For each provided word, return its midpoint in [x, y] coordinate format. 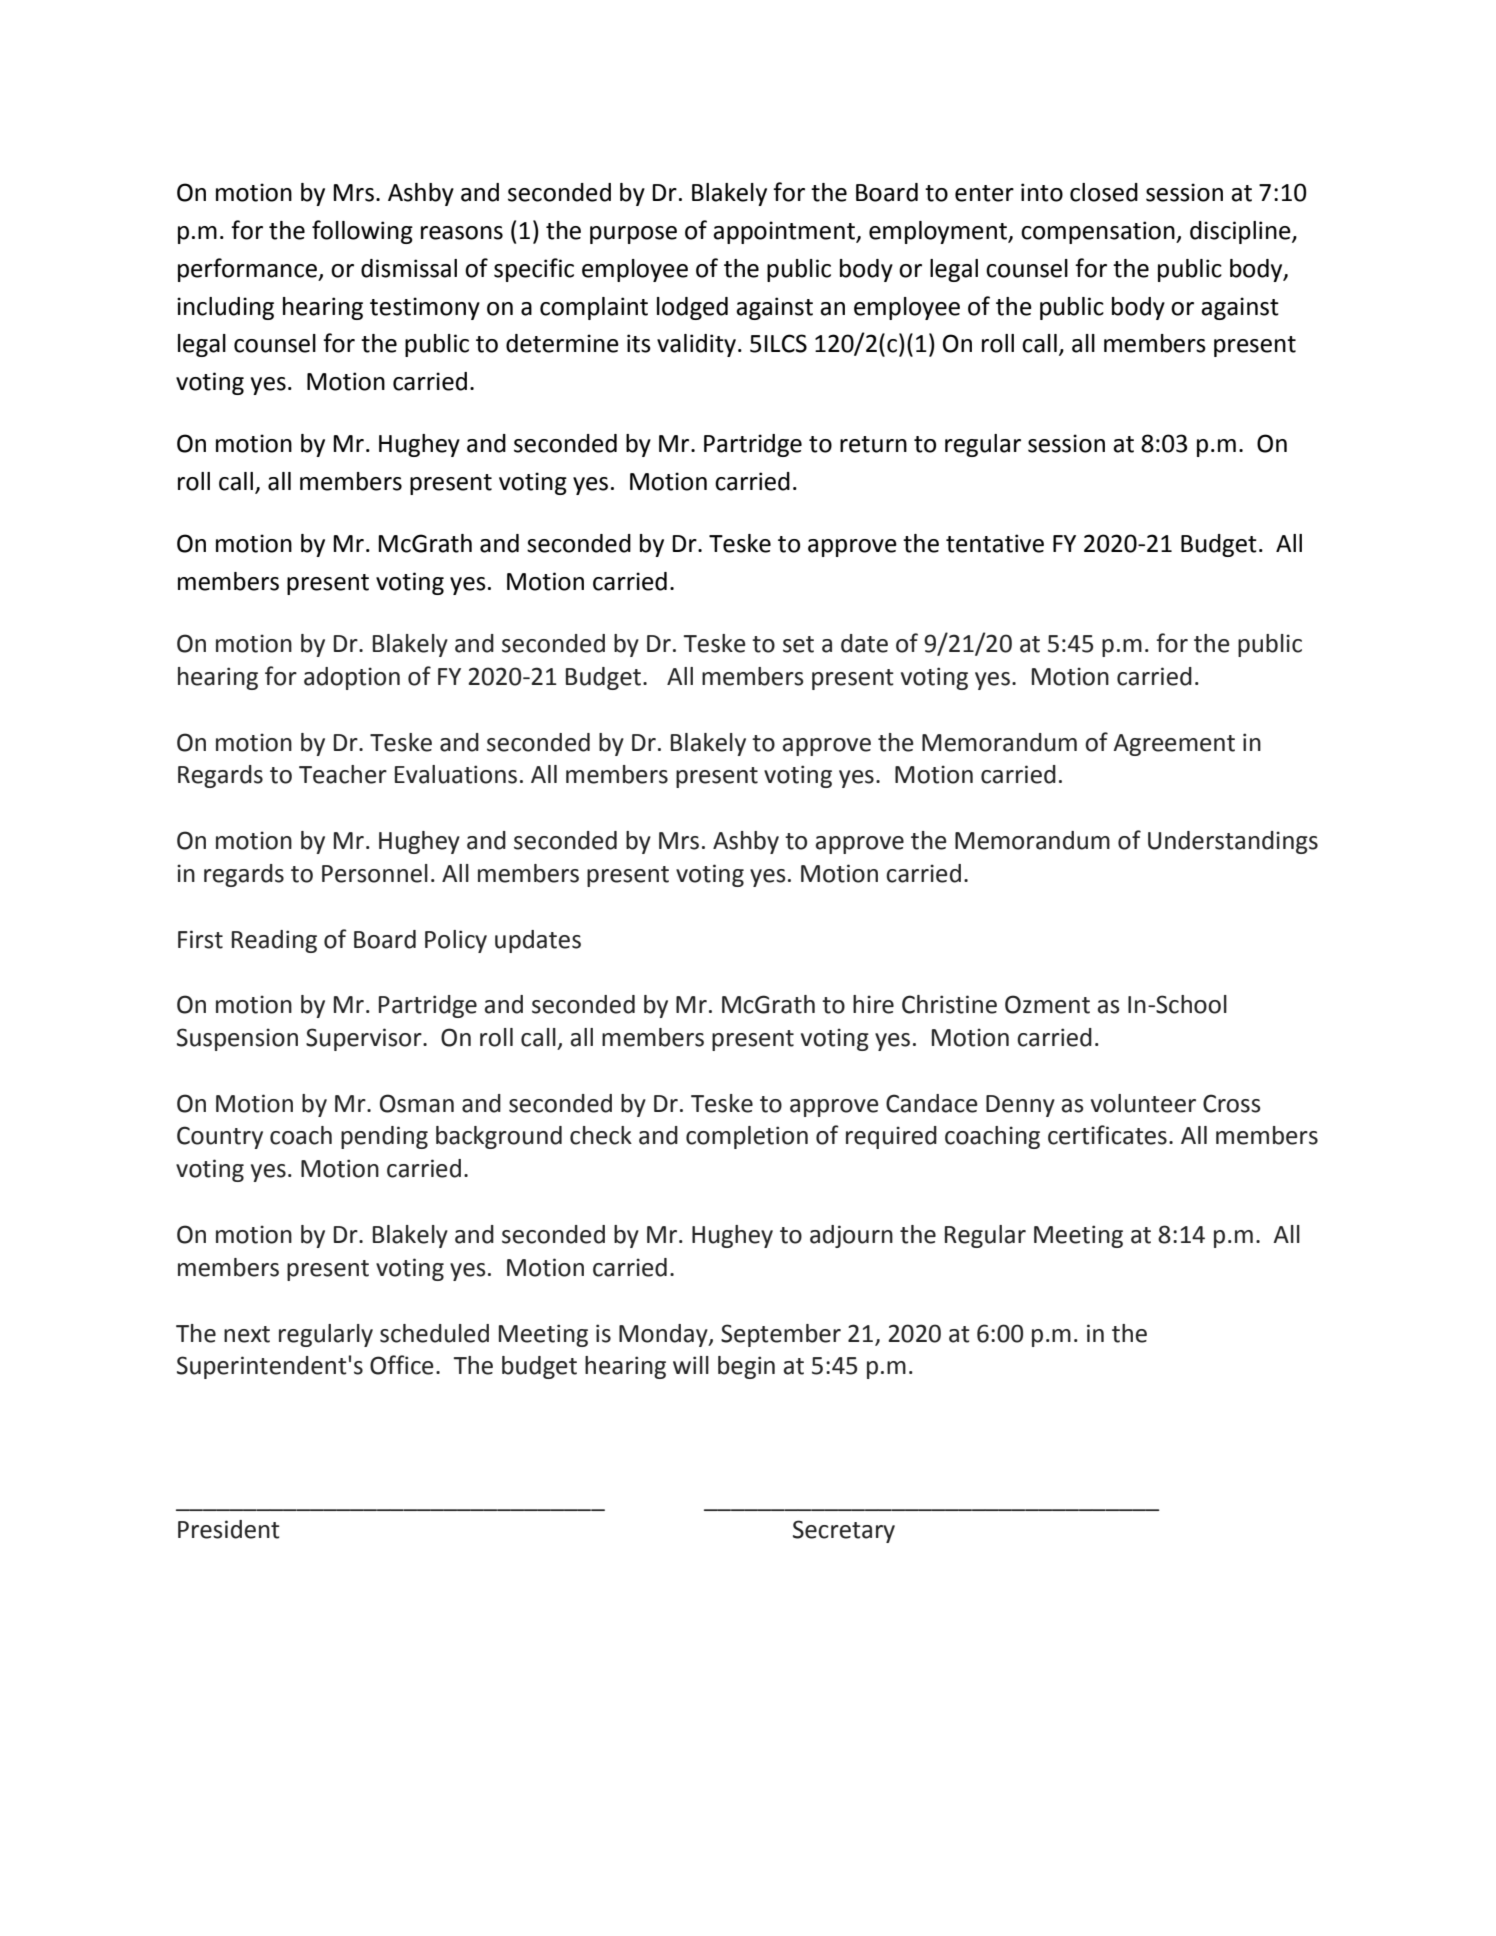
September [781, 1335]
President [229, 1529]
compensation [1099, 232]
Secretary [844, 1531]
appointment [785, 232]
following [362, 232]
